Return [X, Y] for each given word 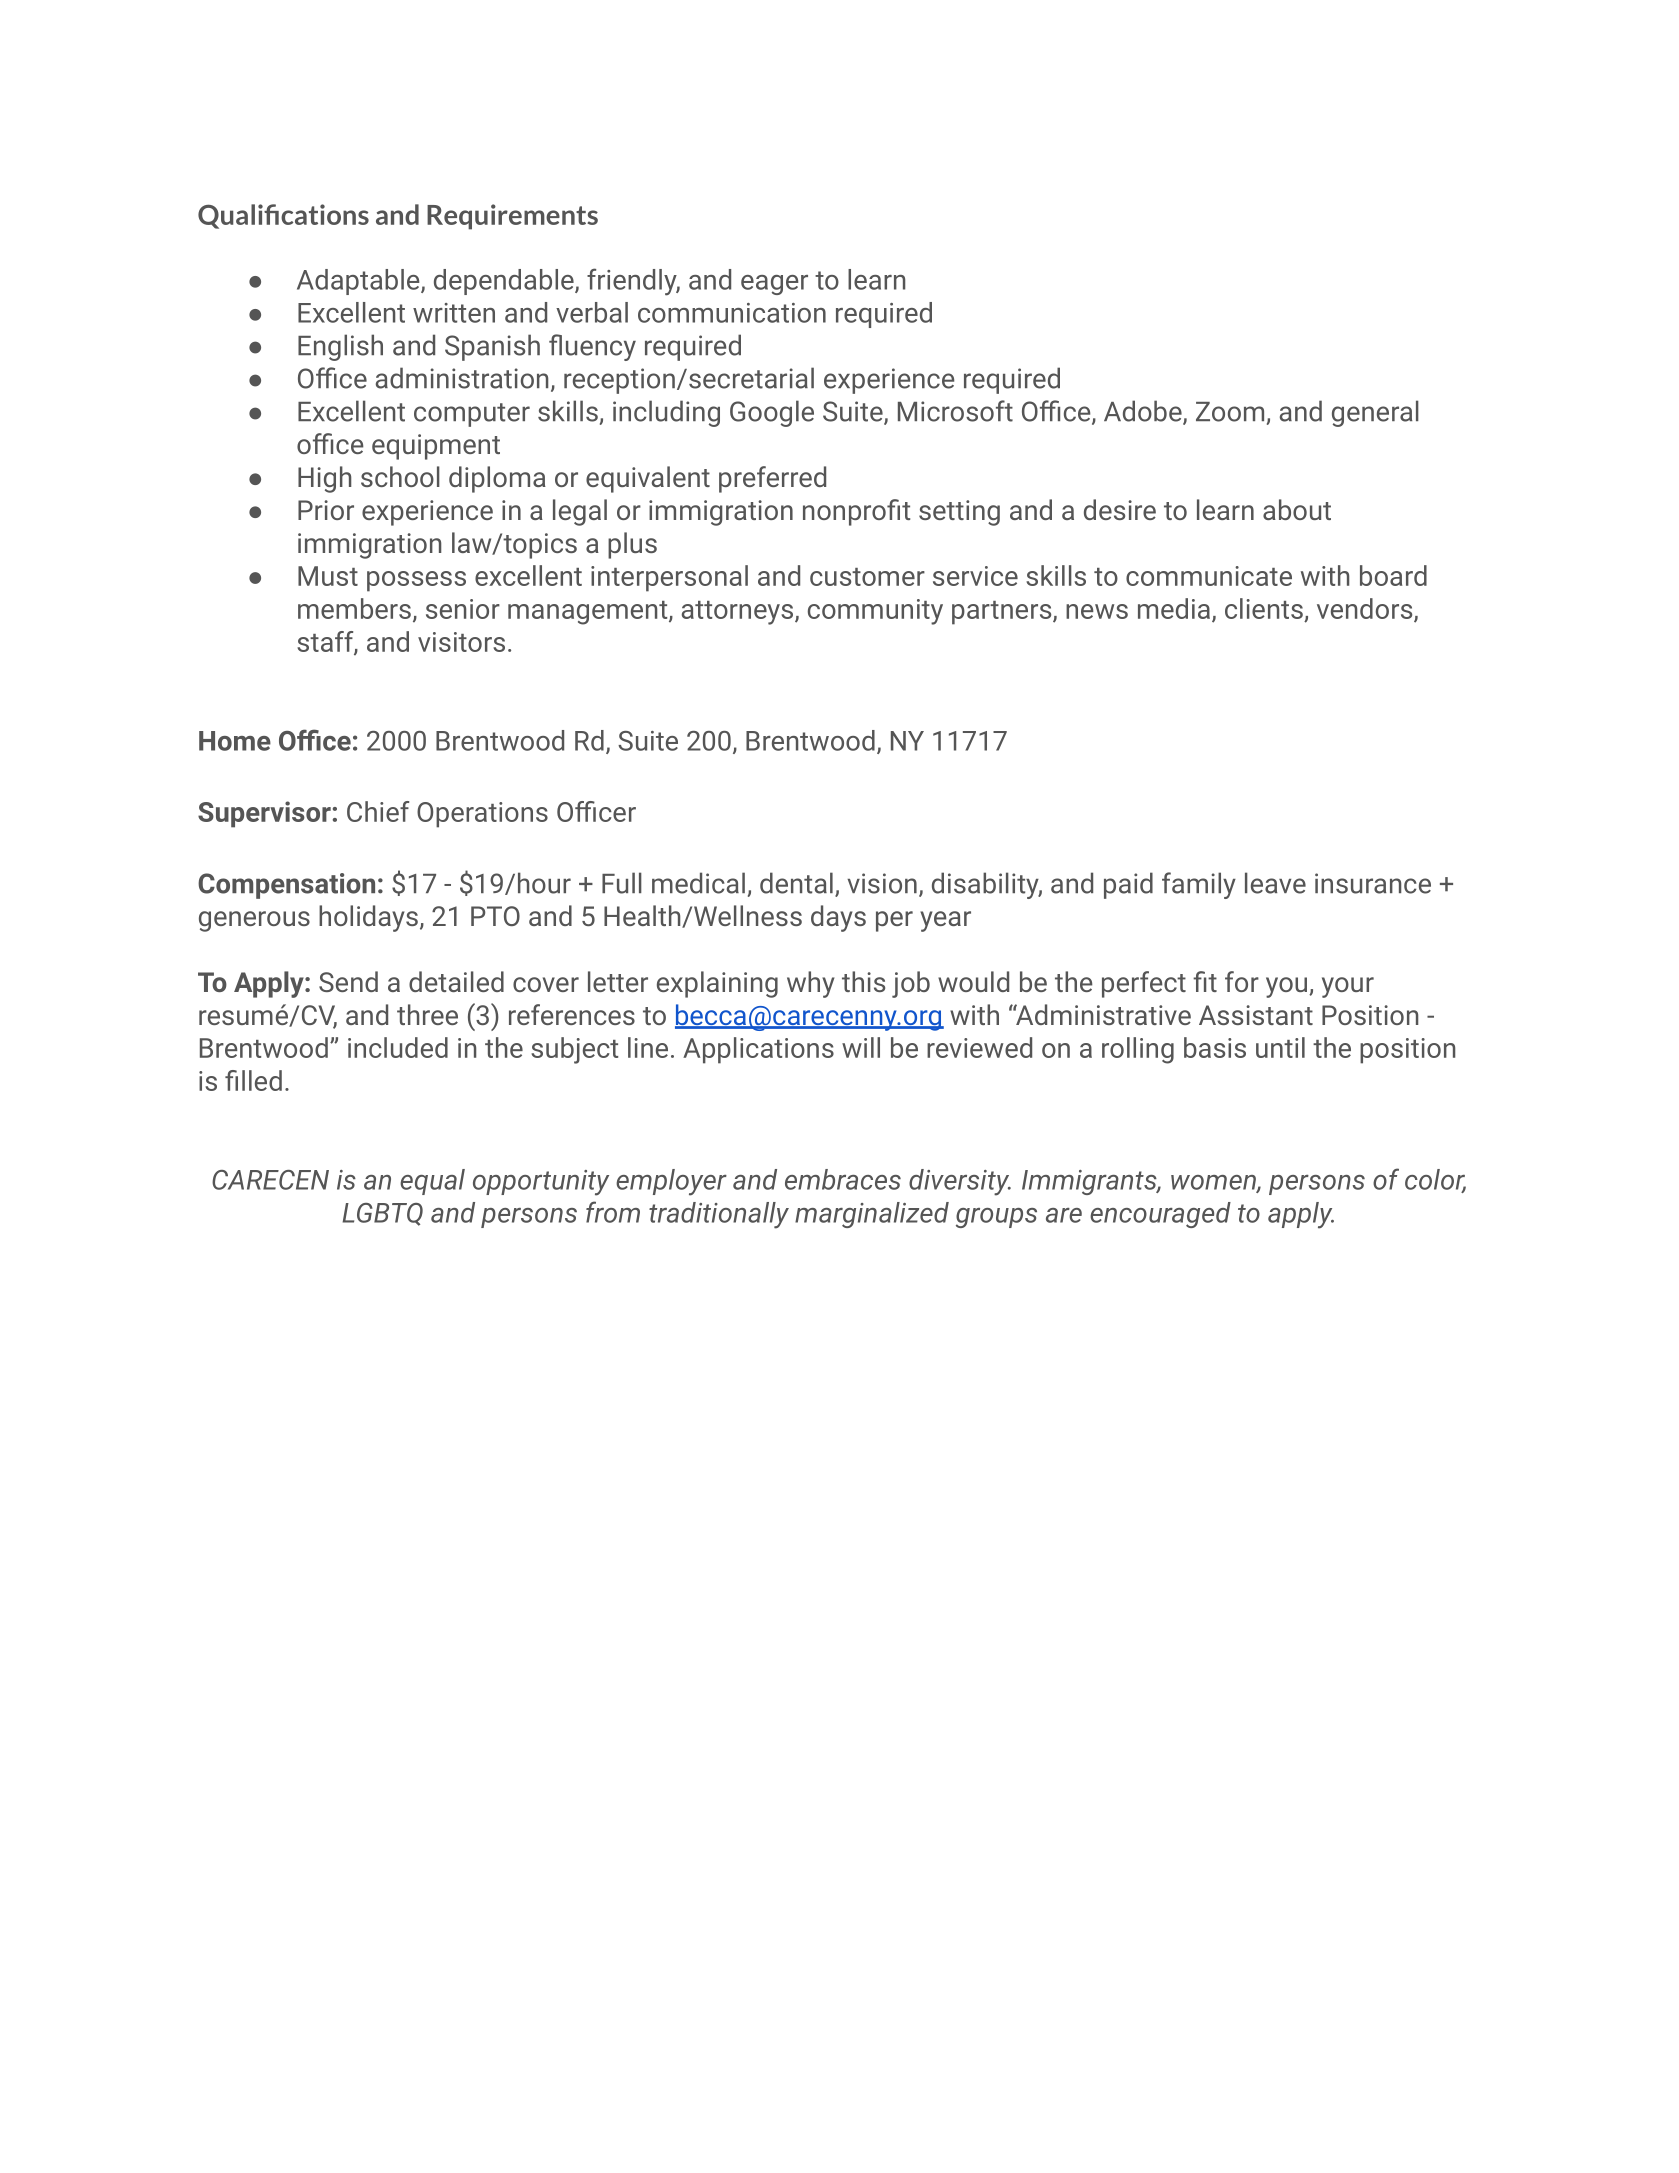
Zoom [1230, 412]
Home [235, 741]
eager [774, 285]
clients [1264, 608]
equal [432, 1182]
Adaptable [359, 282]
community [875, 612]
